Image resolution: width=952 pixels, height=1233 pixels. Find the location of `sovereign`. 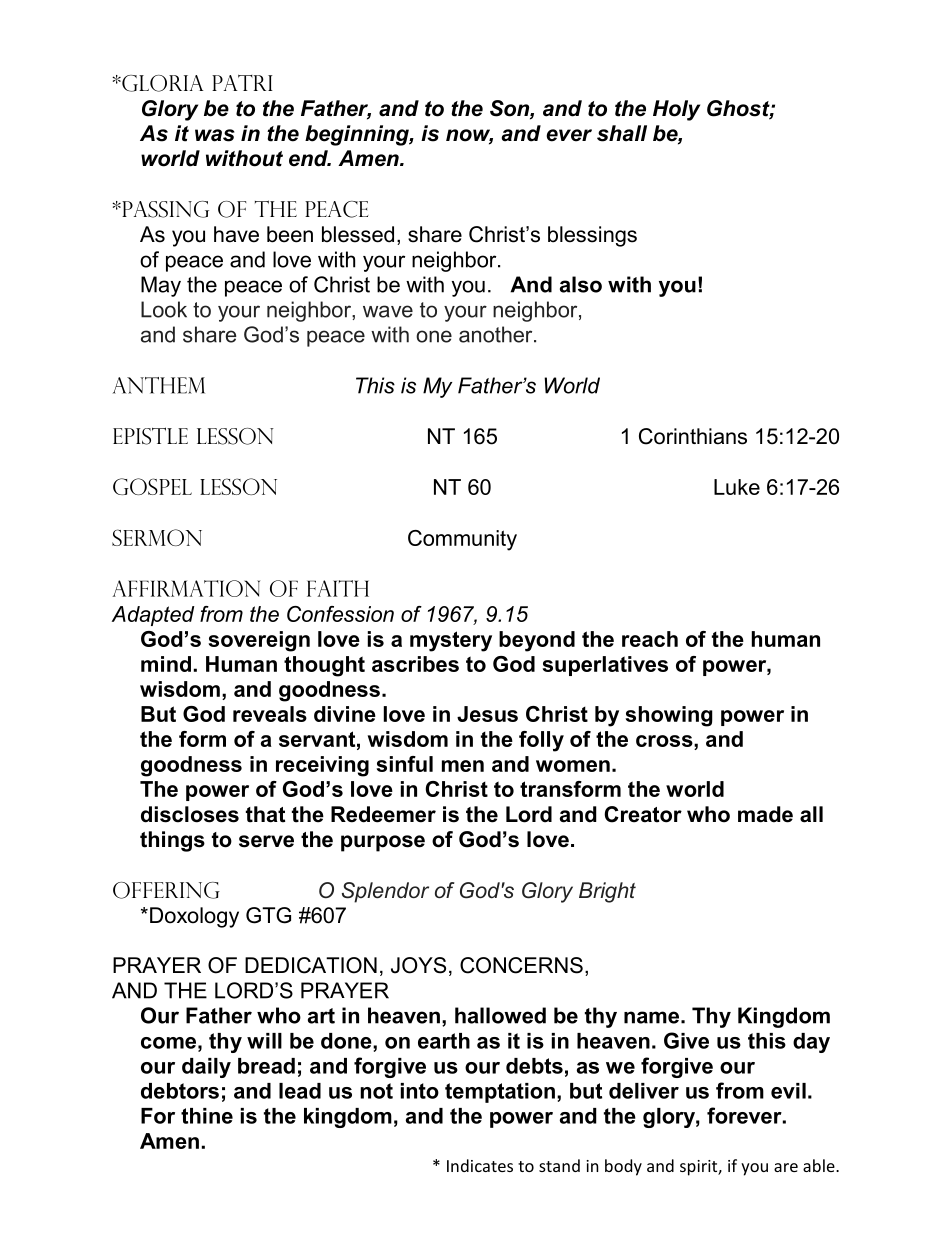

sovereign is located at coordinates (259, 641).
